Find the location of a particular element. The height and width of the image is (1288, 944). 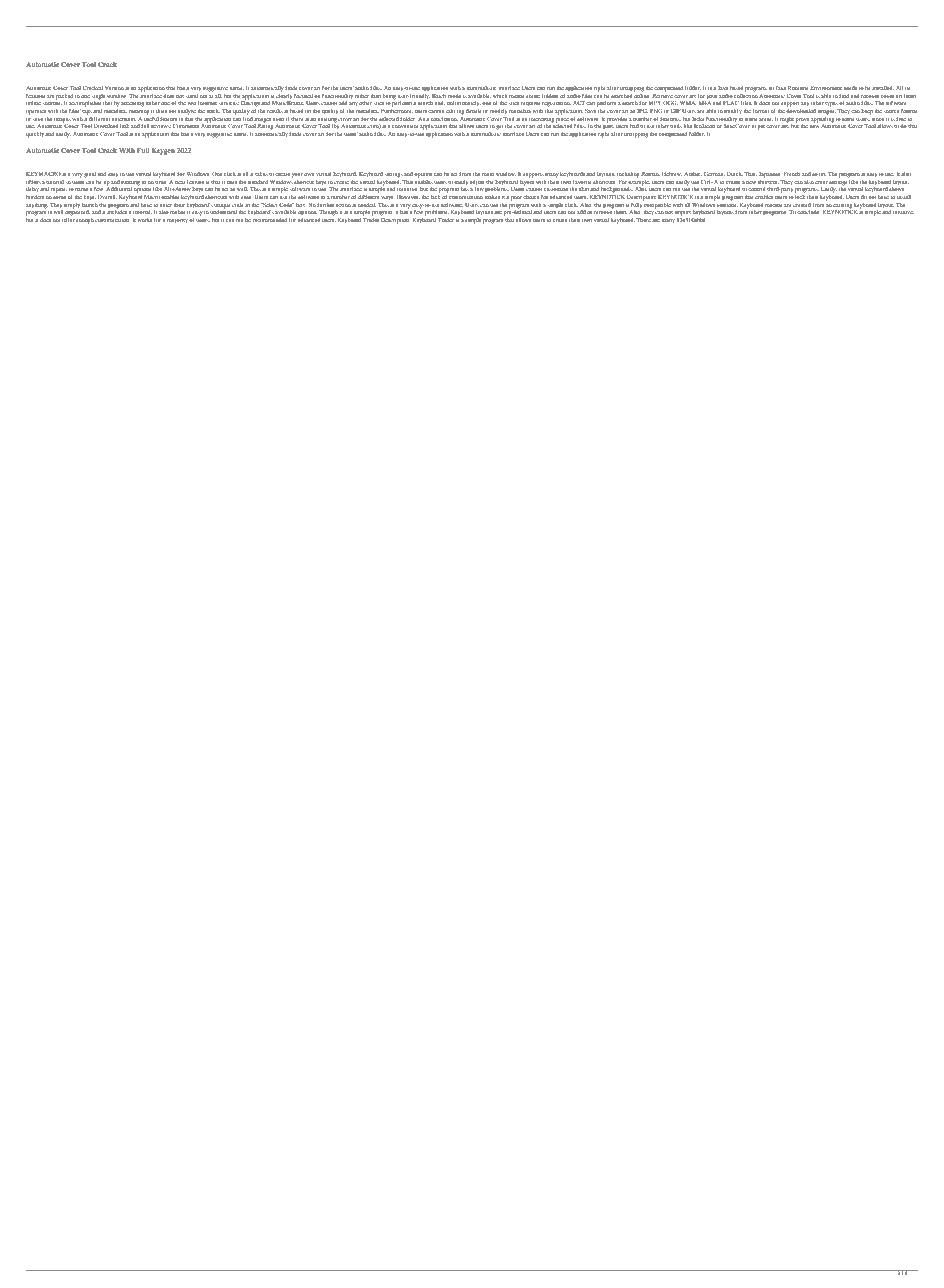

areas is located at coordinates (766, 119).
